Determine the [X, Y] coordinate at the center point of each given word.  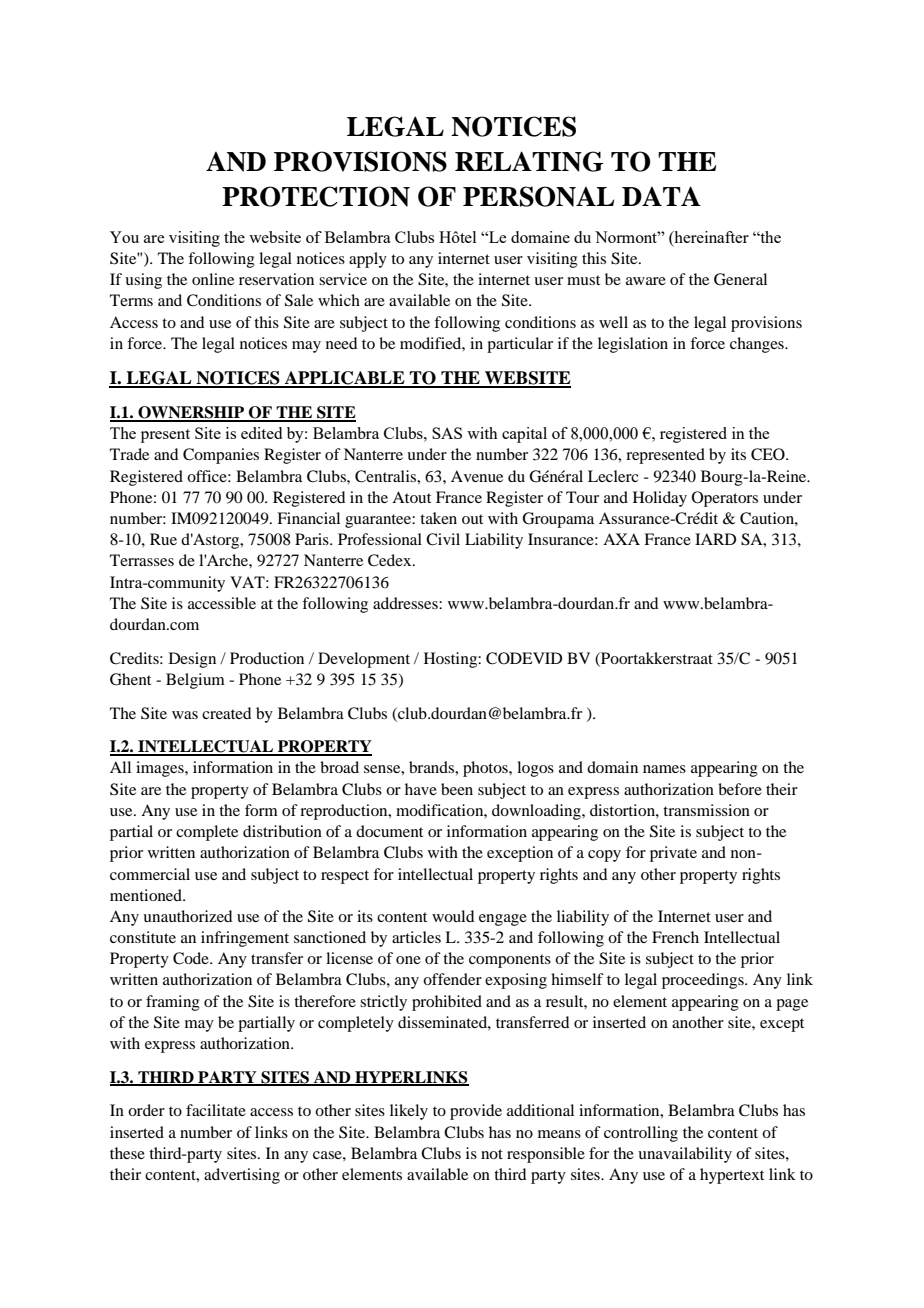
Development [364, 660]
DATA [661, 196]
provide [476, 1112]
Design [192, 660]
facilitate [216, 1110]
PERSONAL [538, 196]
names [664, 769]
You [124, 237]
